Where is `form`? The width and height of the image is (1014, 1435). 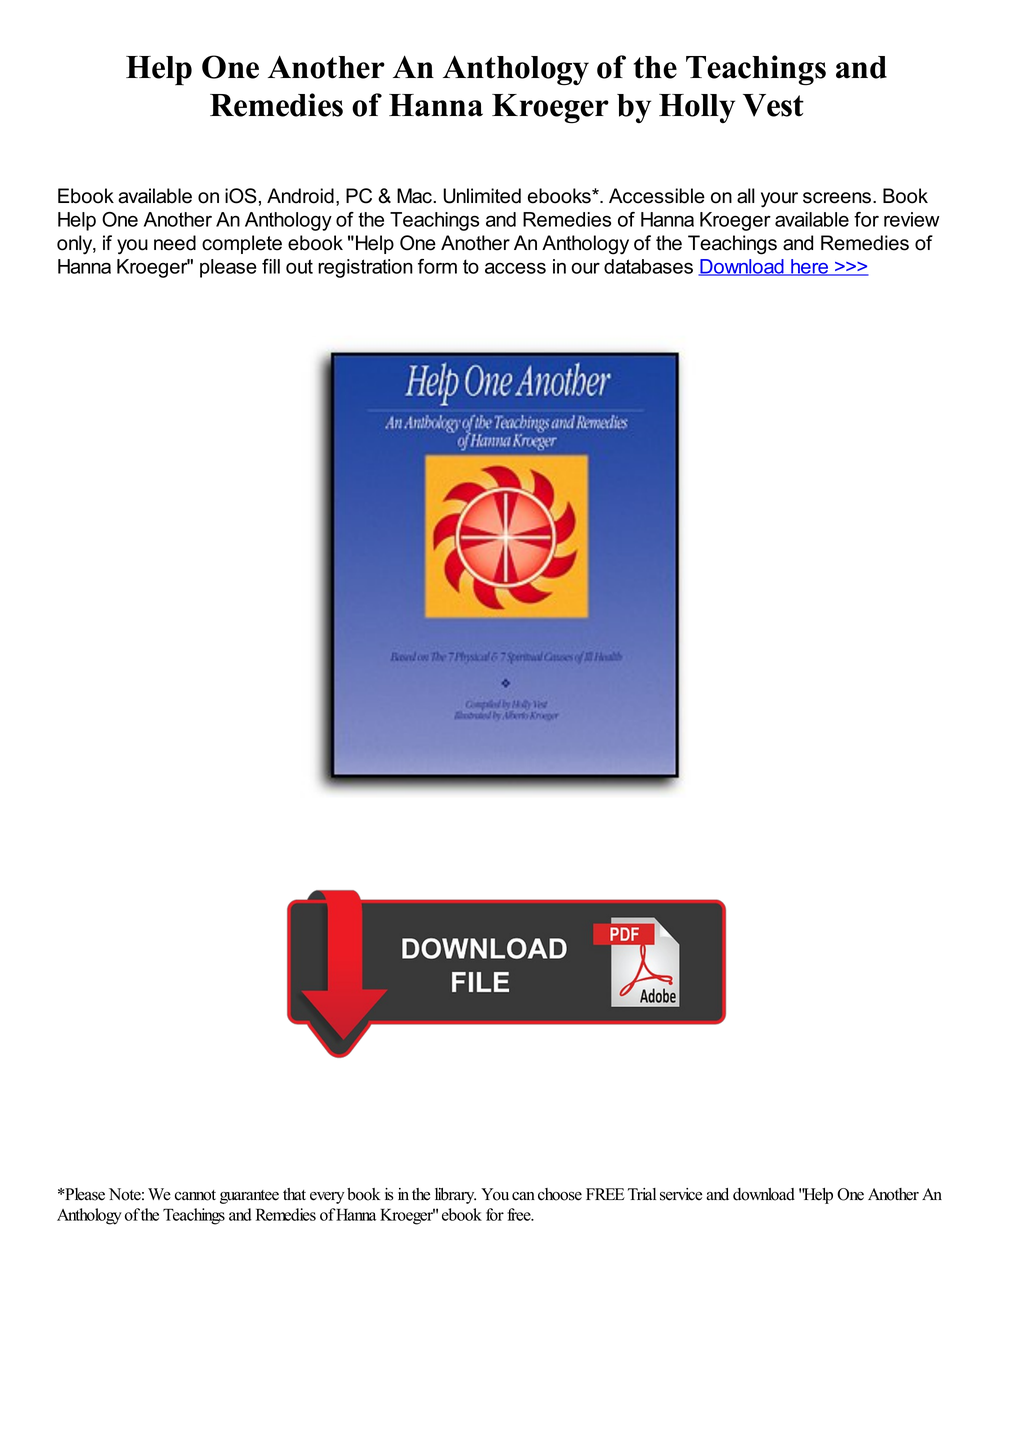
form is located at coordinates (437, 266).
